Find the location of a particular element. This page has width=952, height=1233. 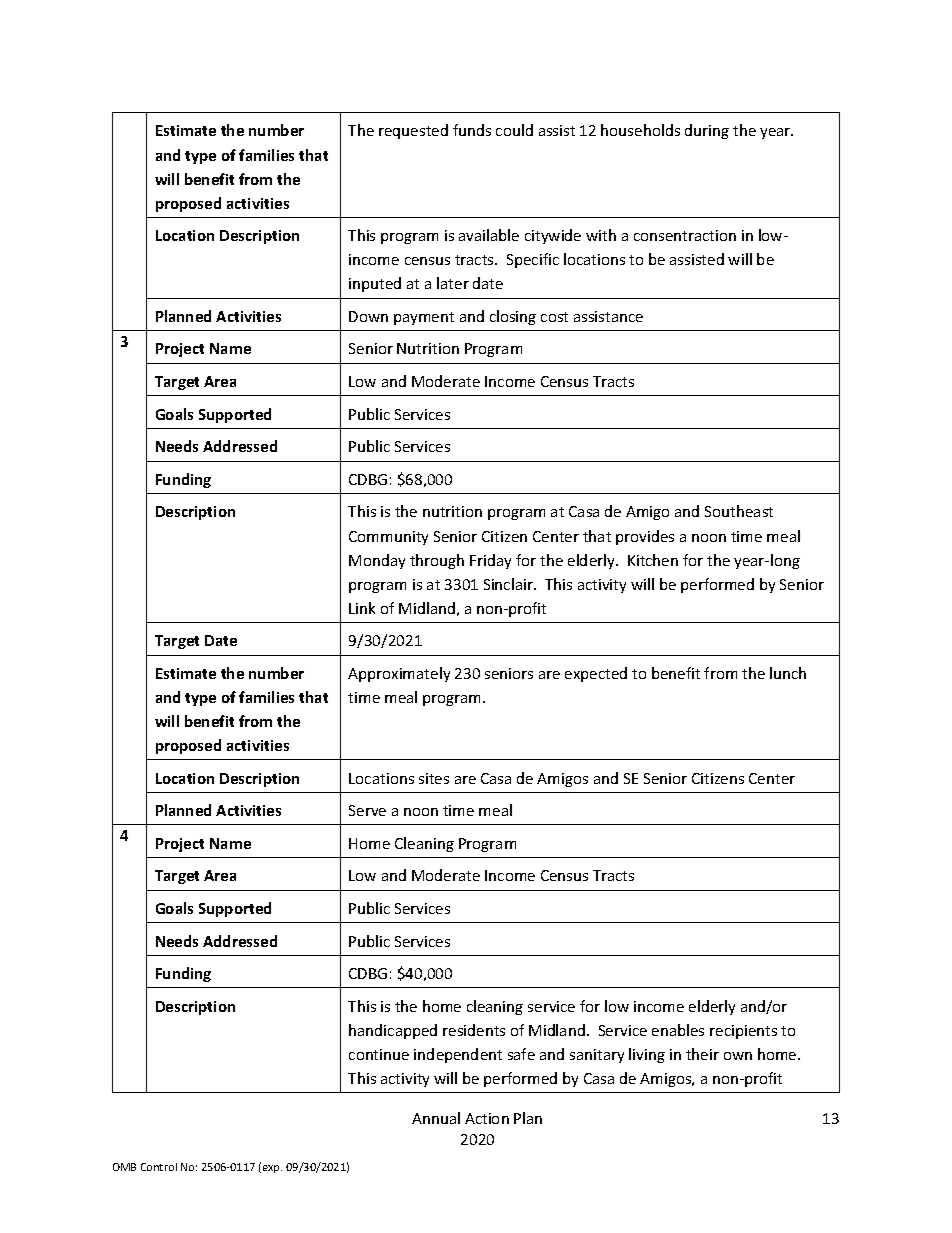

cost is located at coordinates (554, 317).
